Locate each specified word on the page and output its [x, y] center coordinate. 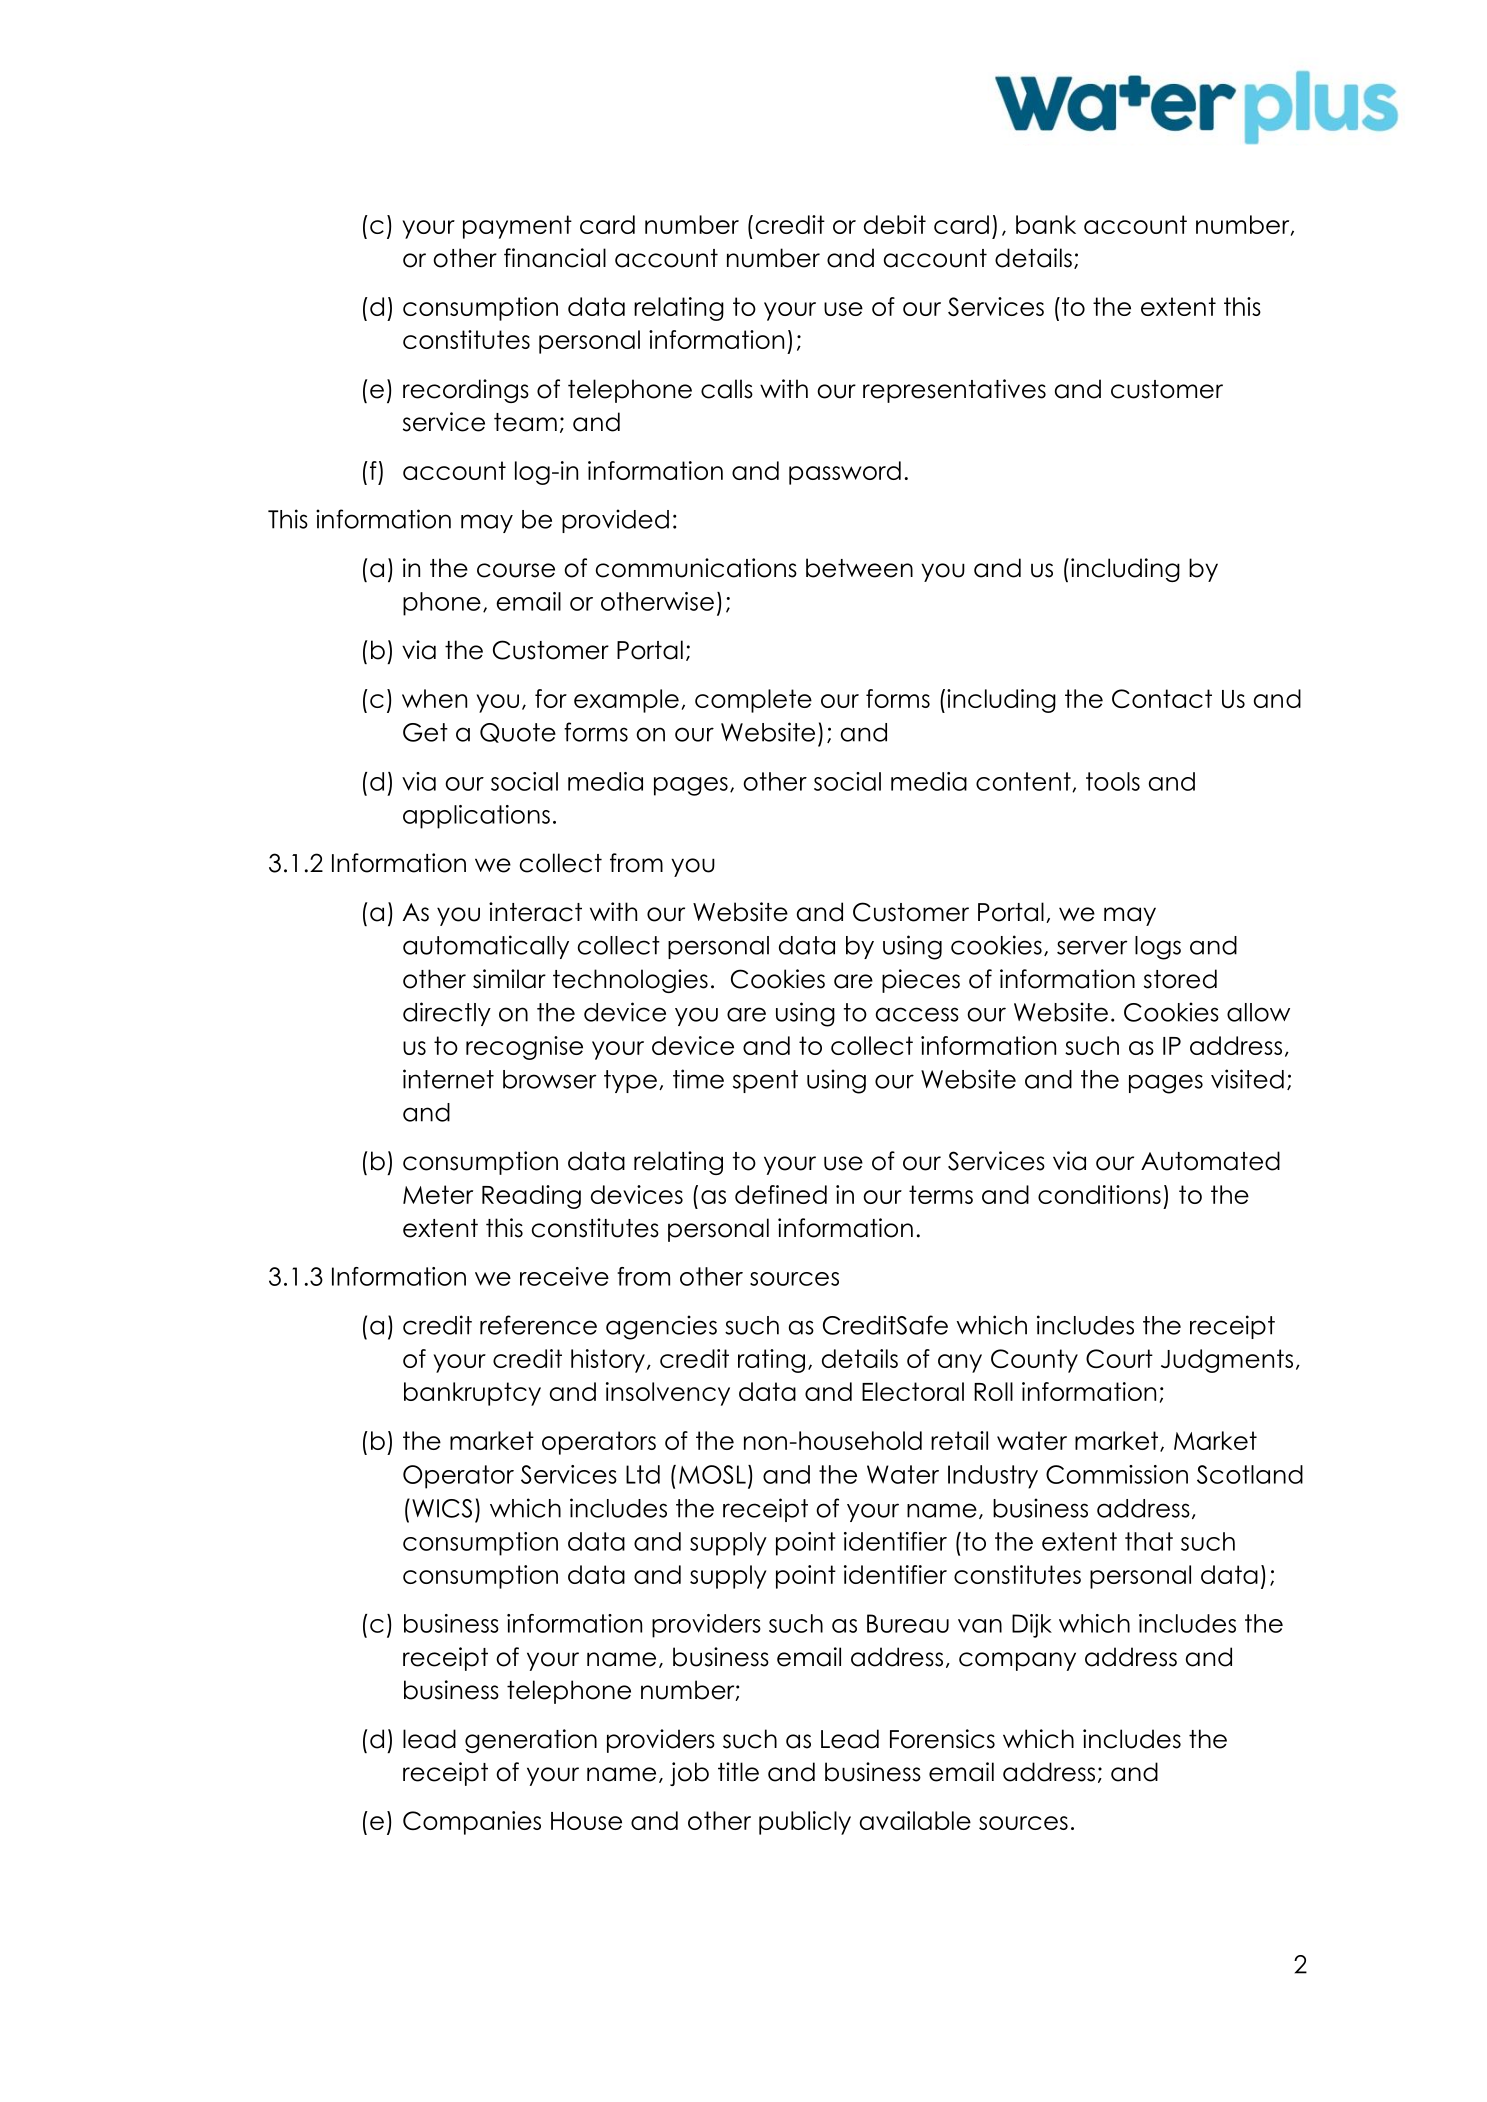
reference [538, 1325]
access [917, 1014]
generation [531, 1741]
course [516, 570]
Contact [1162, 698]
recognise [524, 1048]
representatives [954, 391]
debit [895, 224]
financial [555, 258]
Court [1119, 1358]
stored [1180, 979]
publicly [805, 1823]
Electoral [913, 1391]
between [859, 568]
